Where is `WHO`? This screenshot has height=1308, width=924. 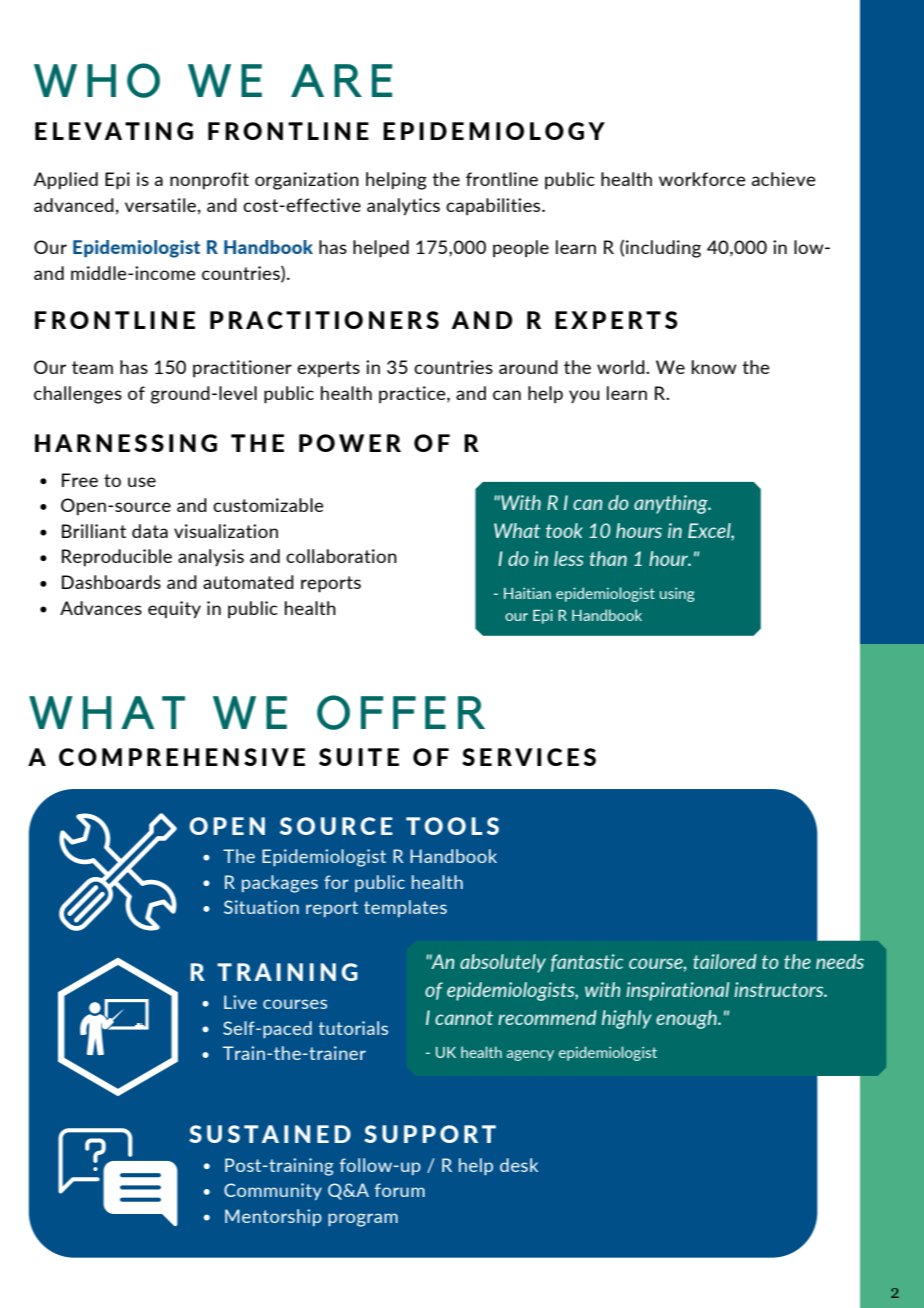
WHO is located at coordinates (97, 80).
